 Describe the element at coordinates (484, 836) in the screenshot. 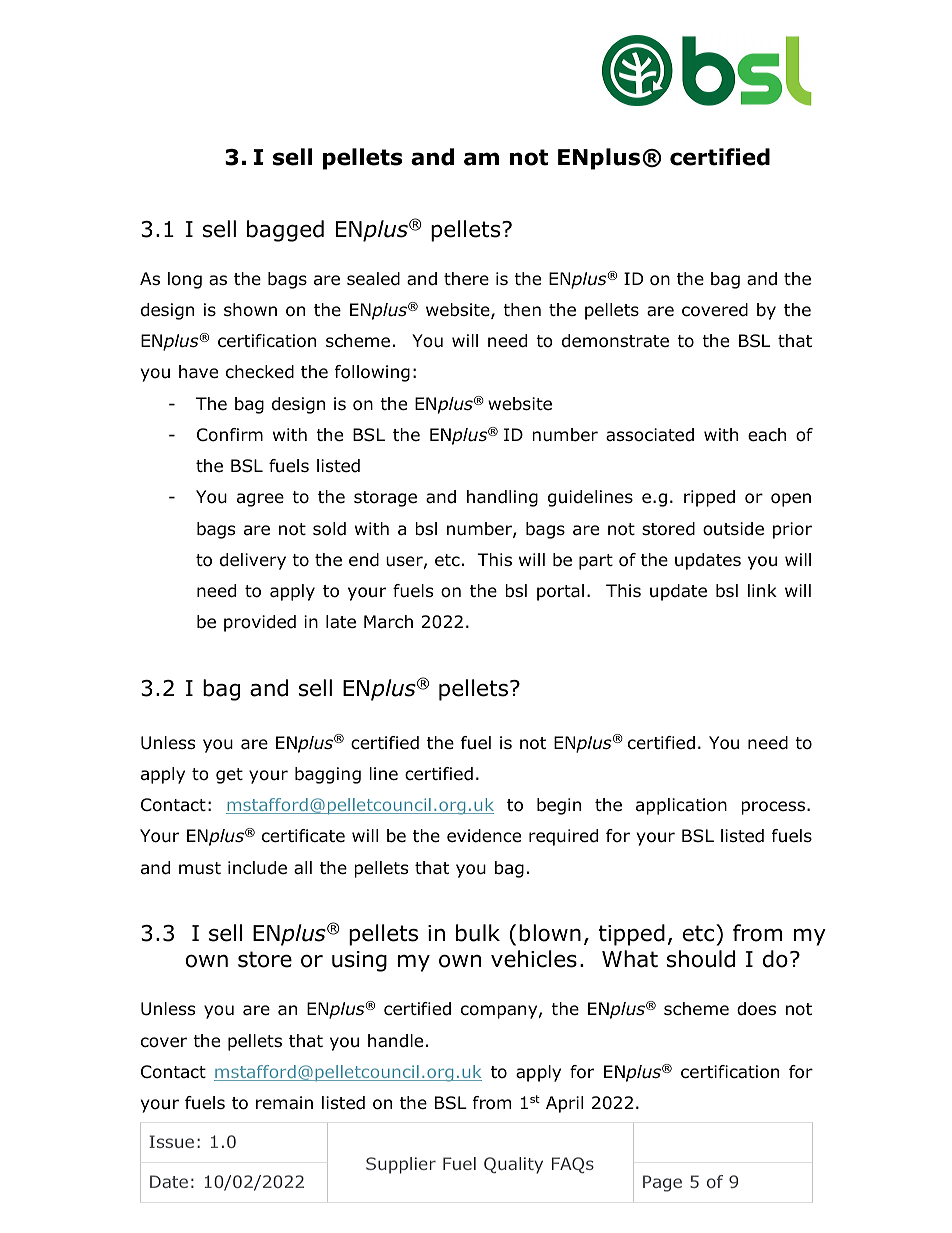

I see `evidence` at that location.
